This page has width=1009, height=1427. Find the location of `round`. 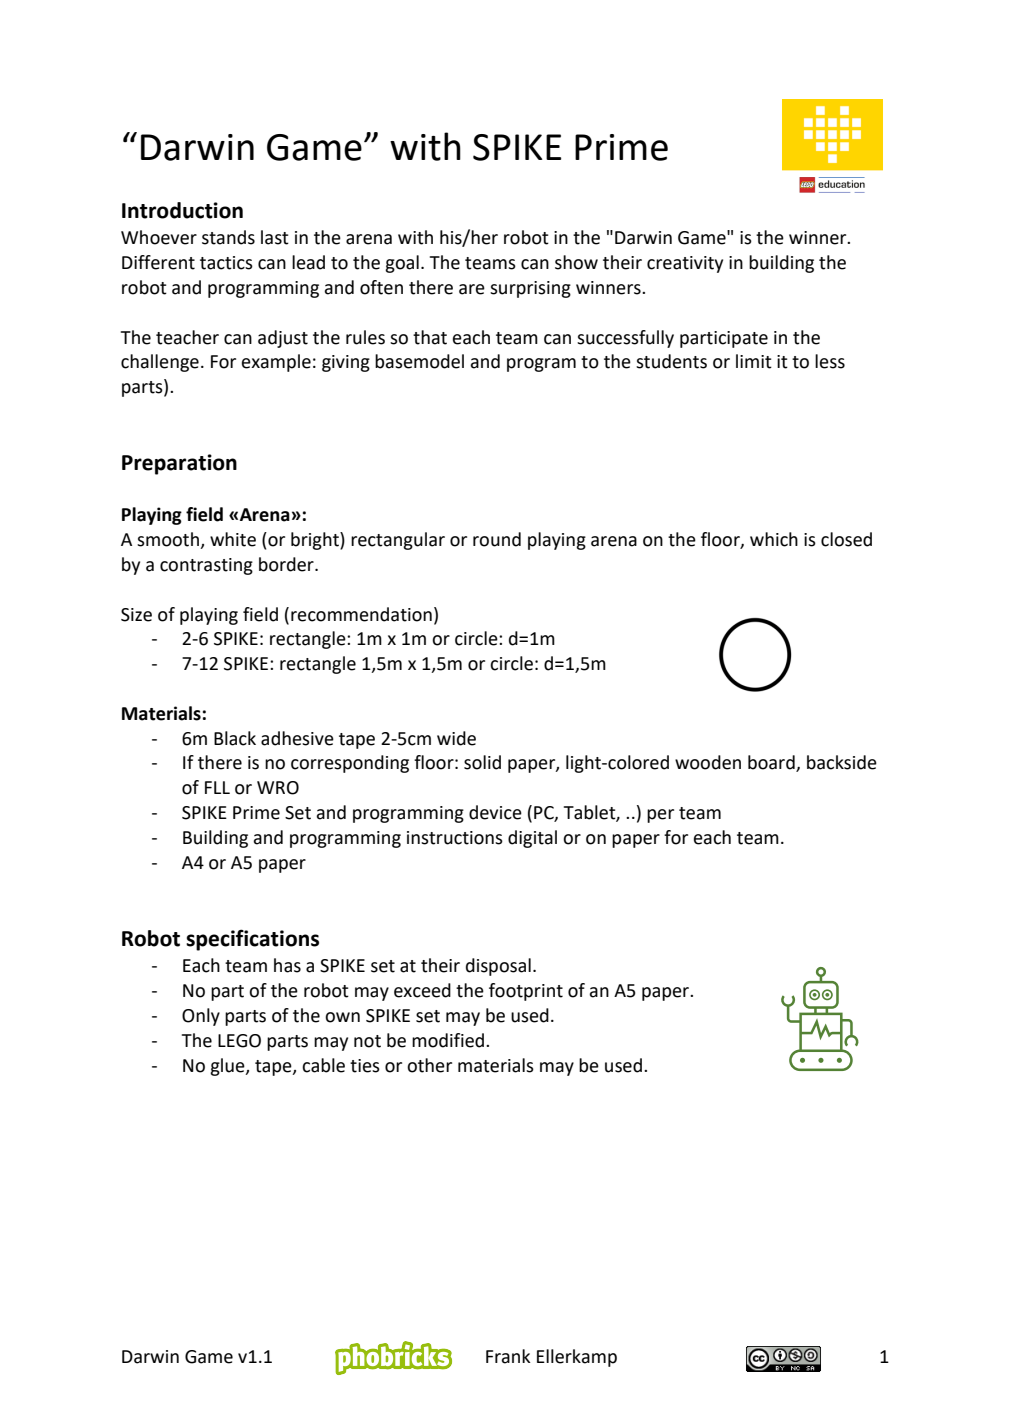

round is located at coordinates (497, 539).
